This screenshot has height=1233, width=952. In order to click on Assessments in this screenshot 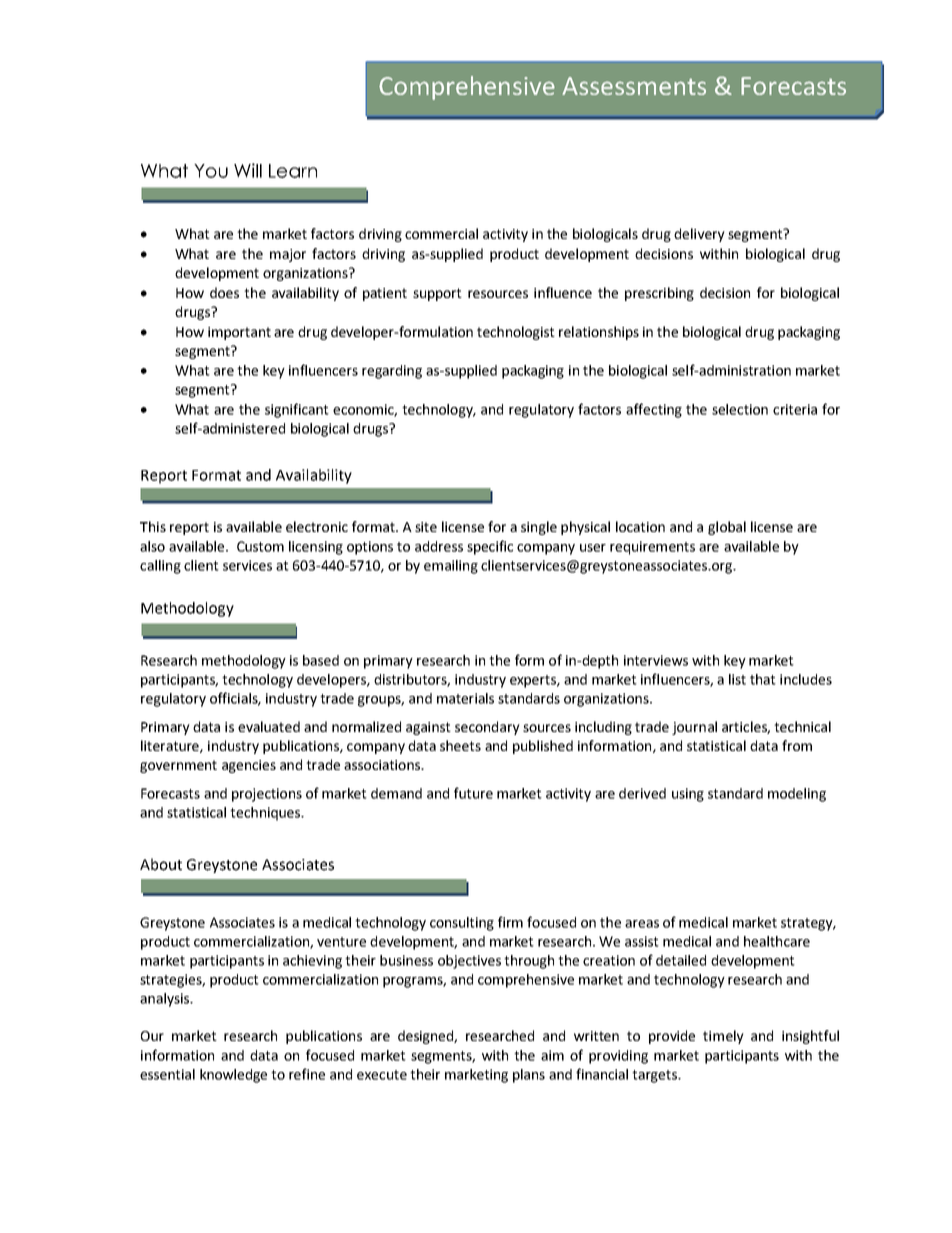, I will do `click(634, 86)`.
